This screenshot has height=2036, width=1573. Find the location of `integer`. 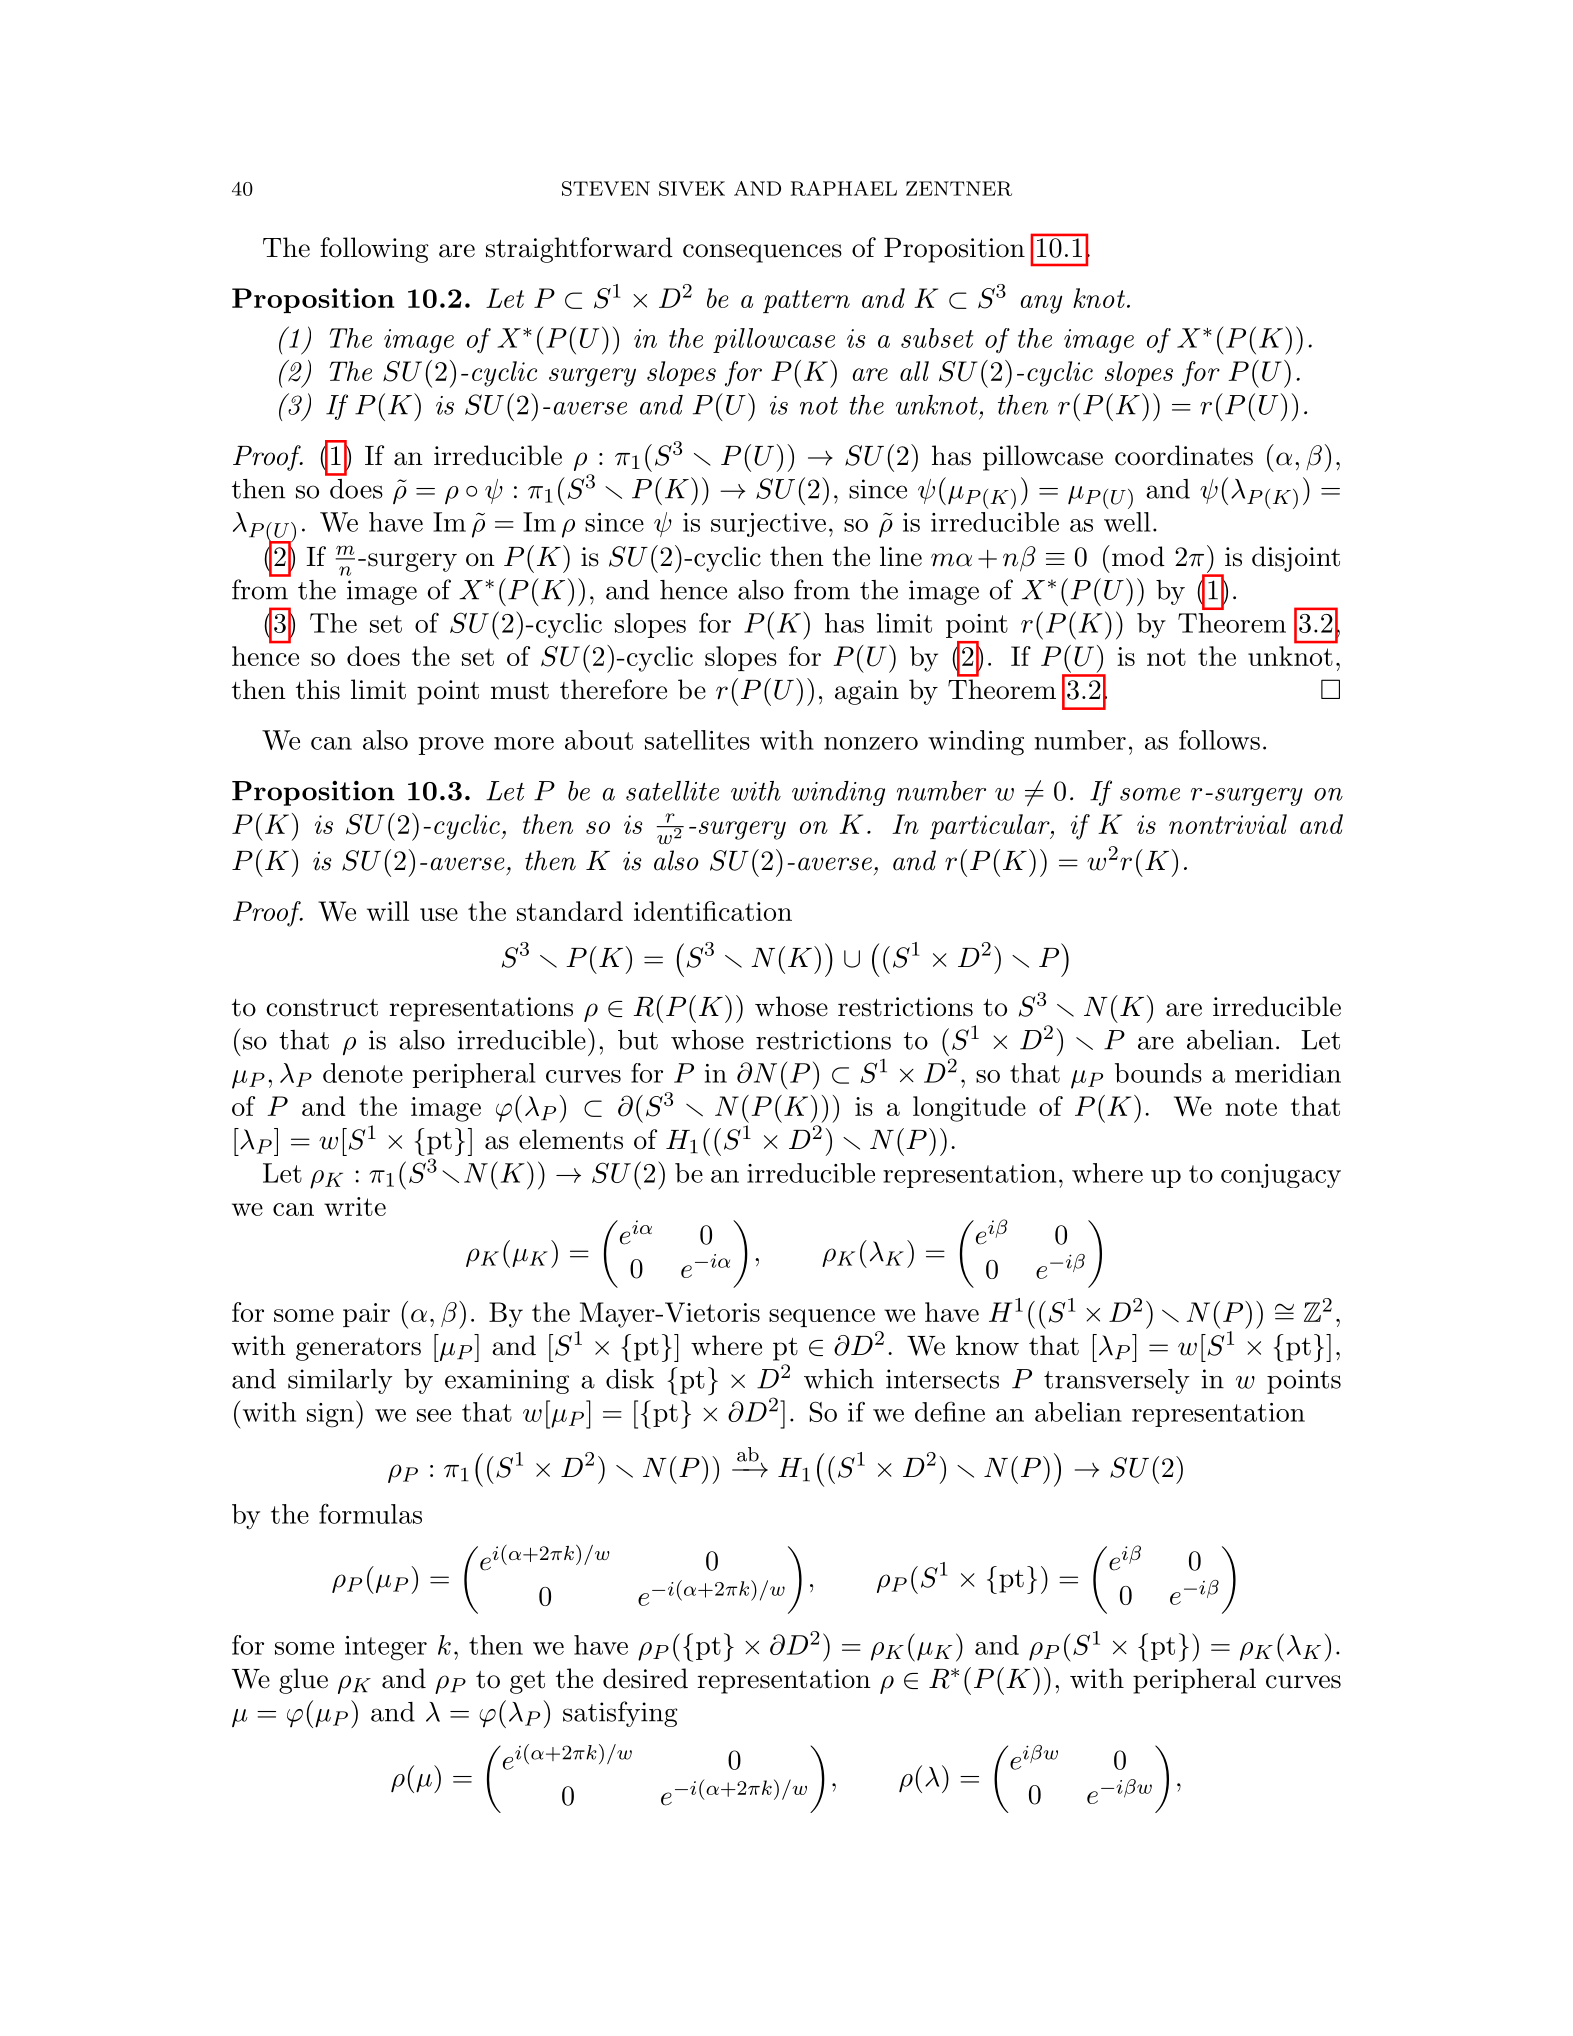

integer is located at coordinates (386, 1648).
